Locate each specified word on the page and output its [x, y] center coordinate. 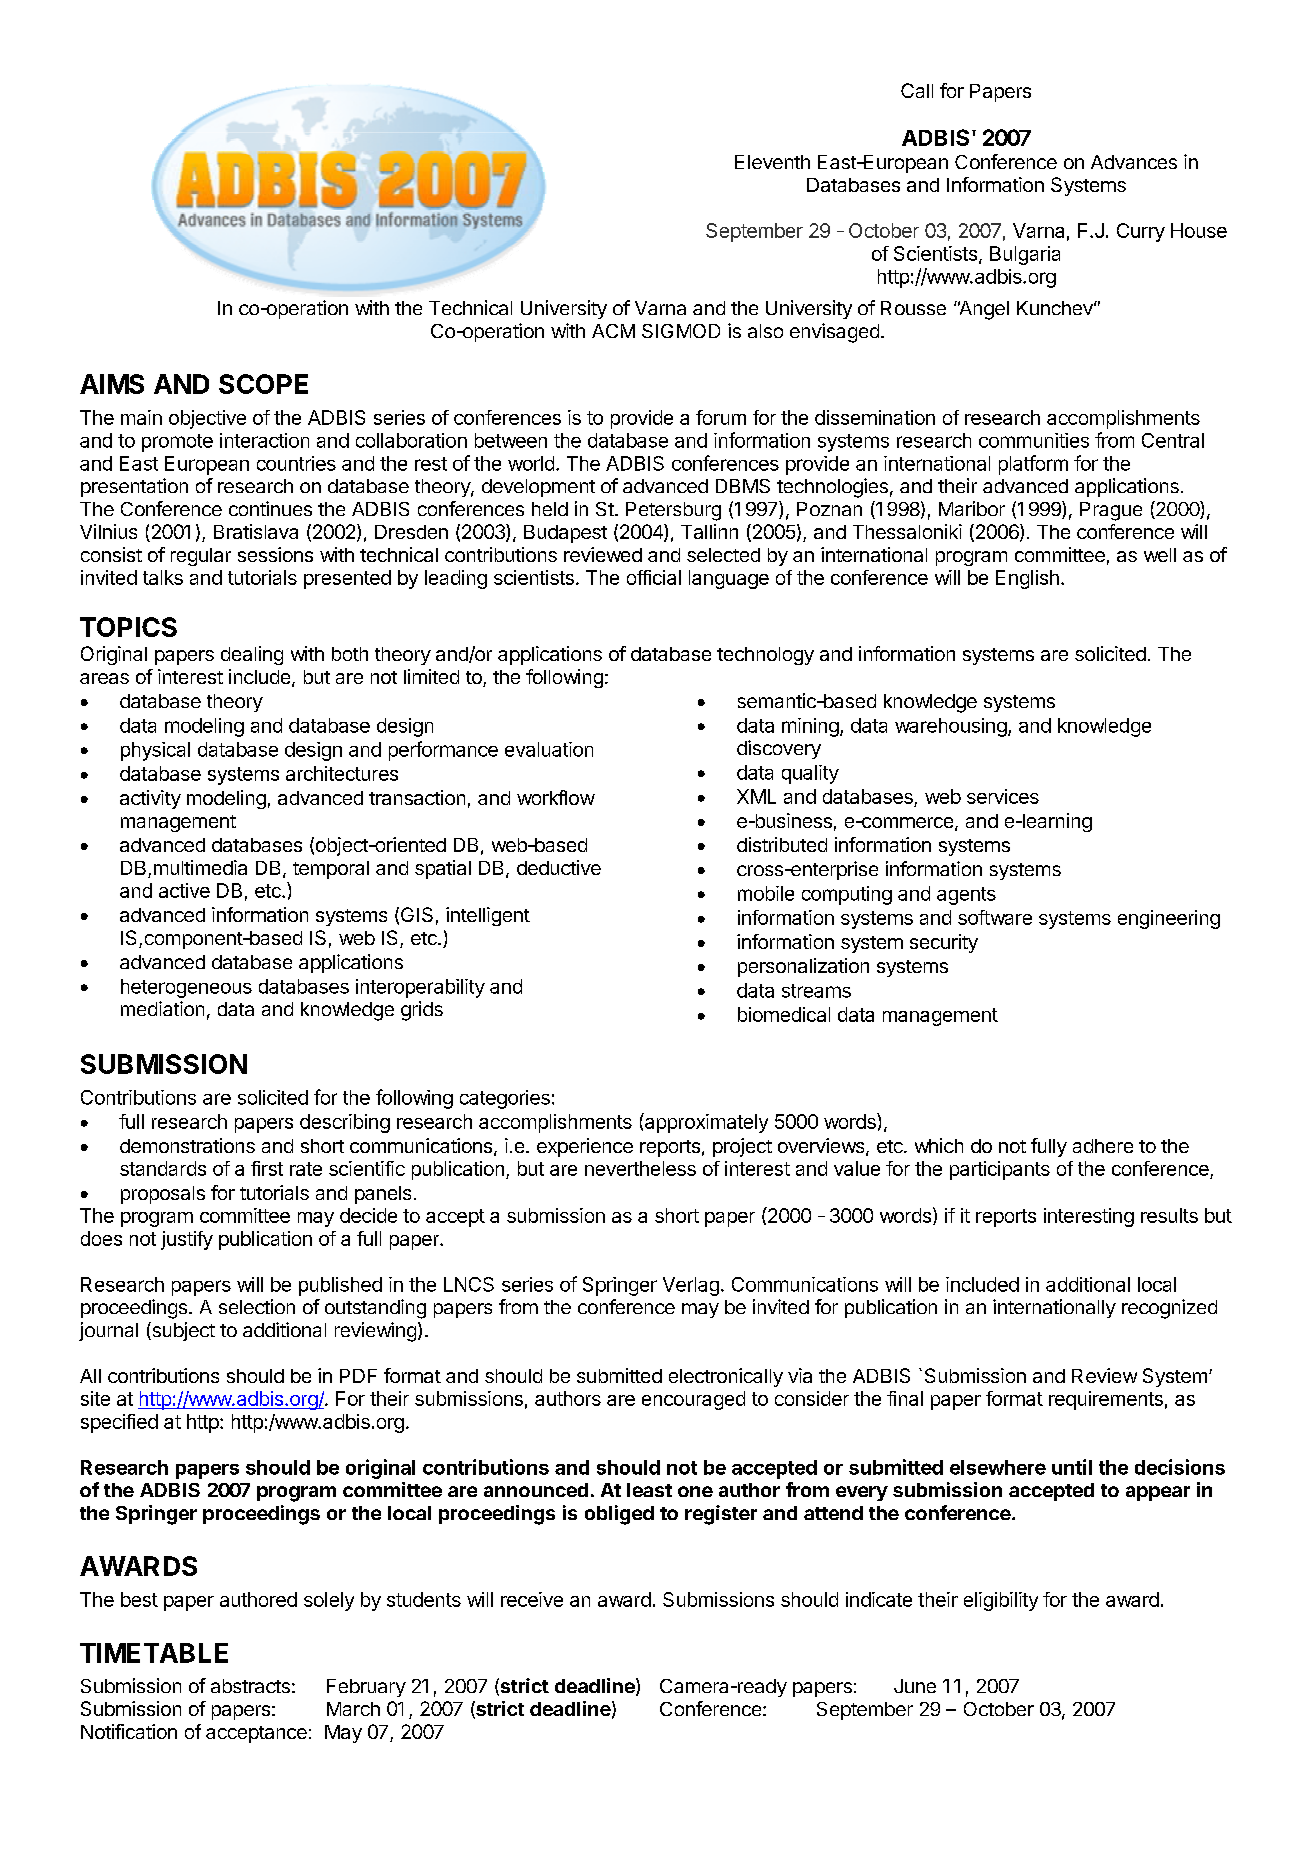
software [995, 917]
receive [532, 1599]
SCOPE [263, 384]
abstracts [250, 1686]
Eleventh [772, 162]
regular [201, 557]
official [654, 577]
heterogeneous [186, 988]
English [1027, 579]
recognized [1169, 1309]
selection [257, 1306]
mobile [766, 893]
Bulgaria [1025, 255]
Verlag [691, 1286]
